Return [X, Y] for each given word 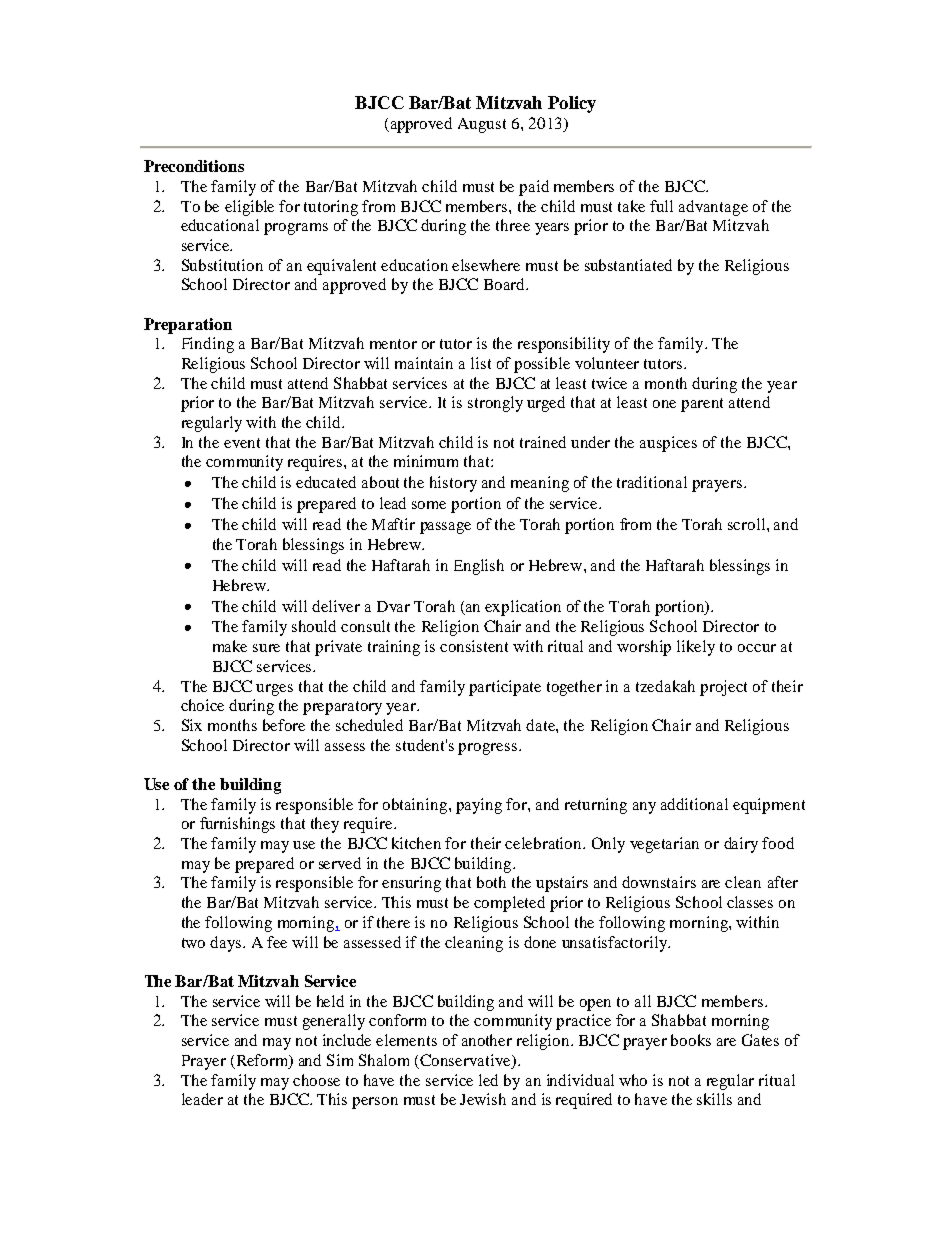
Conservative [466, 1060]
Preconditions [194, 166]
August [482, 125]
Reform [263, 1060]
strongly [495, 404]
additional [694, 804]
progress [487, 749]
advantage [713, 208]
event [242, 443]
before [284, 725]
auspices [668, 444]
